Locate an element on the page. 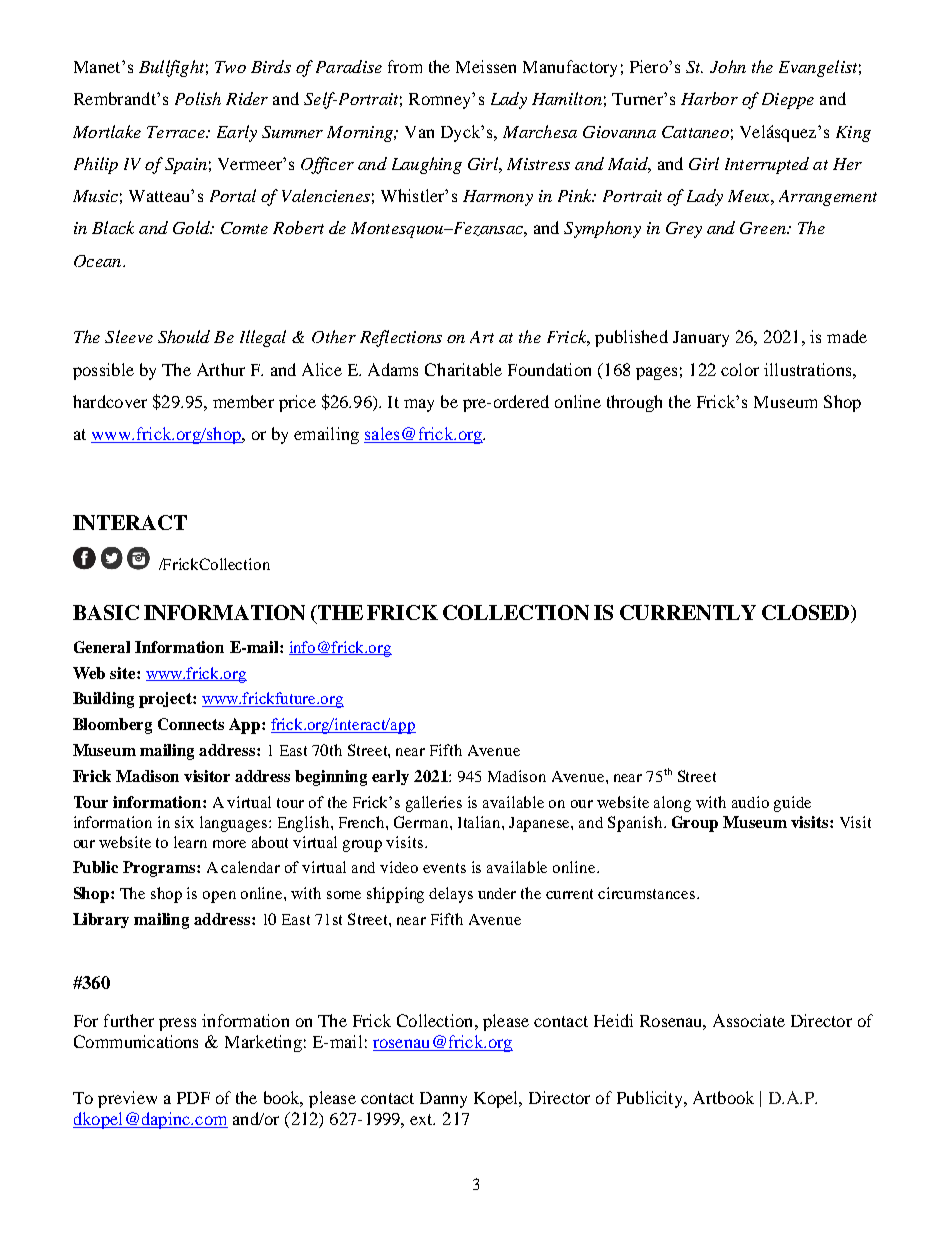 The image size is (952, 1233). learn is located at coordinates (190, 842).
